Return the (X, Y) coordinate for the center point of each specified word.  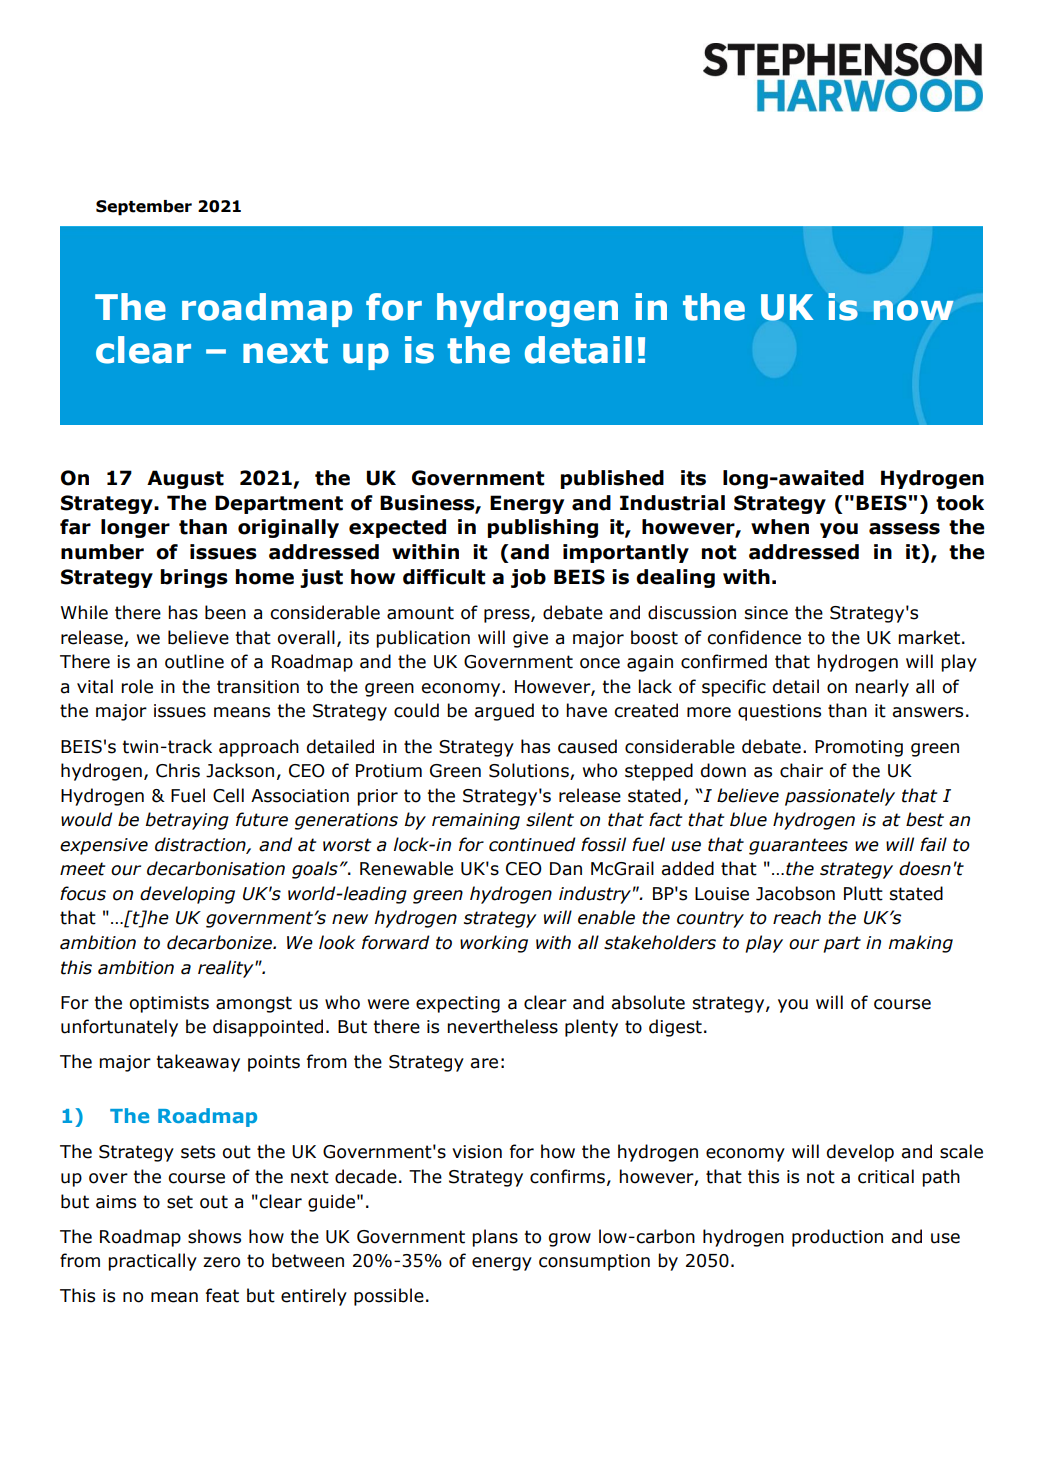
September (144, 208)
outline (194, 661)
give (530, 639)
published (612, 479)
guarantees (798, 846)
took (960, 503)
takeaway (198, 1063)
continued (532, 844)
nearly (882, 688)
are (484, 1063)
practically (152, 1262)
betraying (187, 821)
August (185, 479)
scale (961, 1151)
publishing (543, 528)
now (913, 310)
